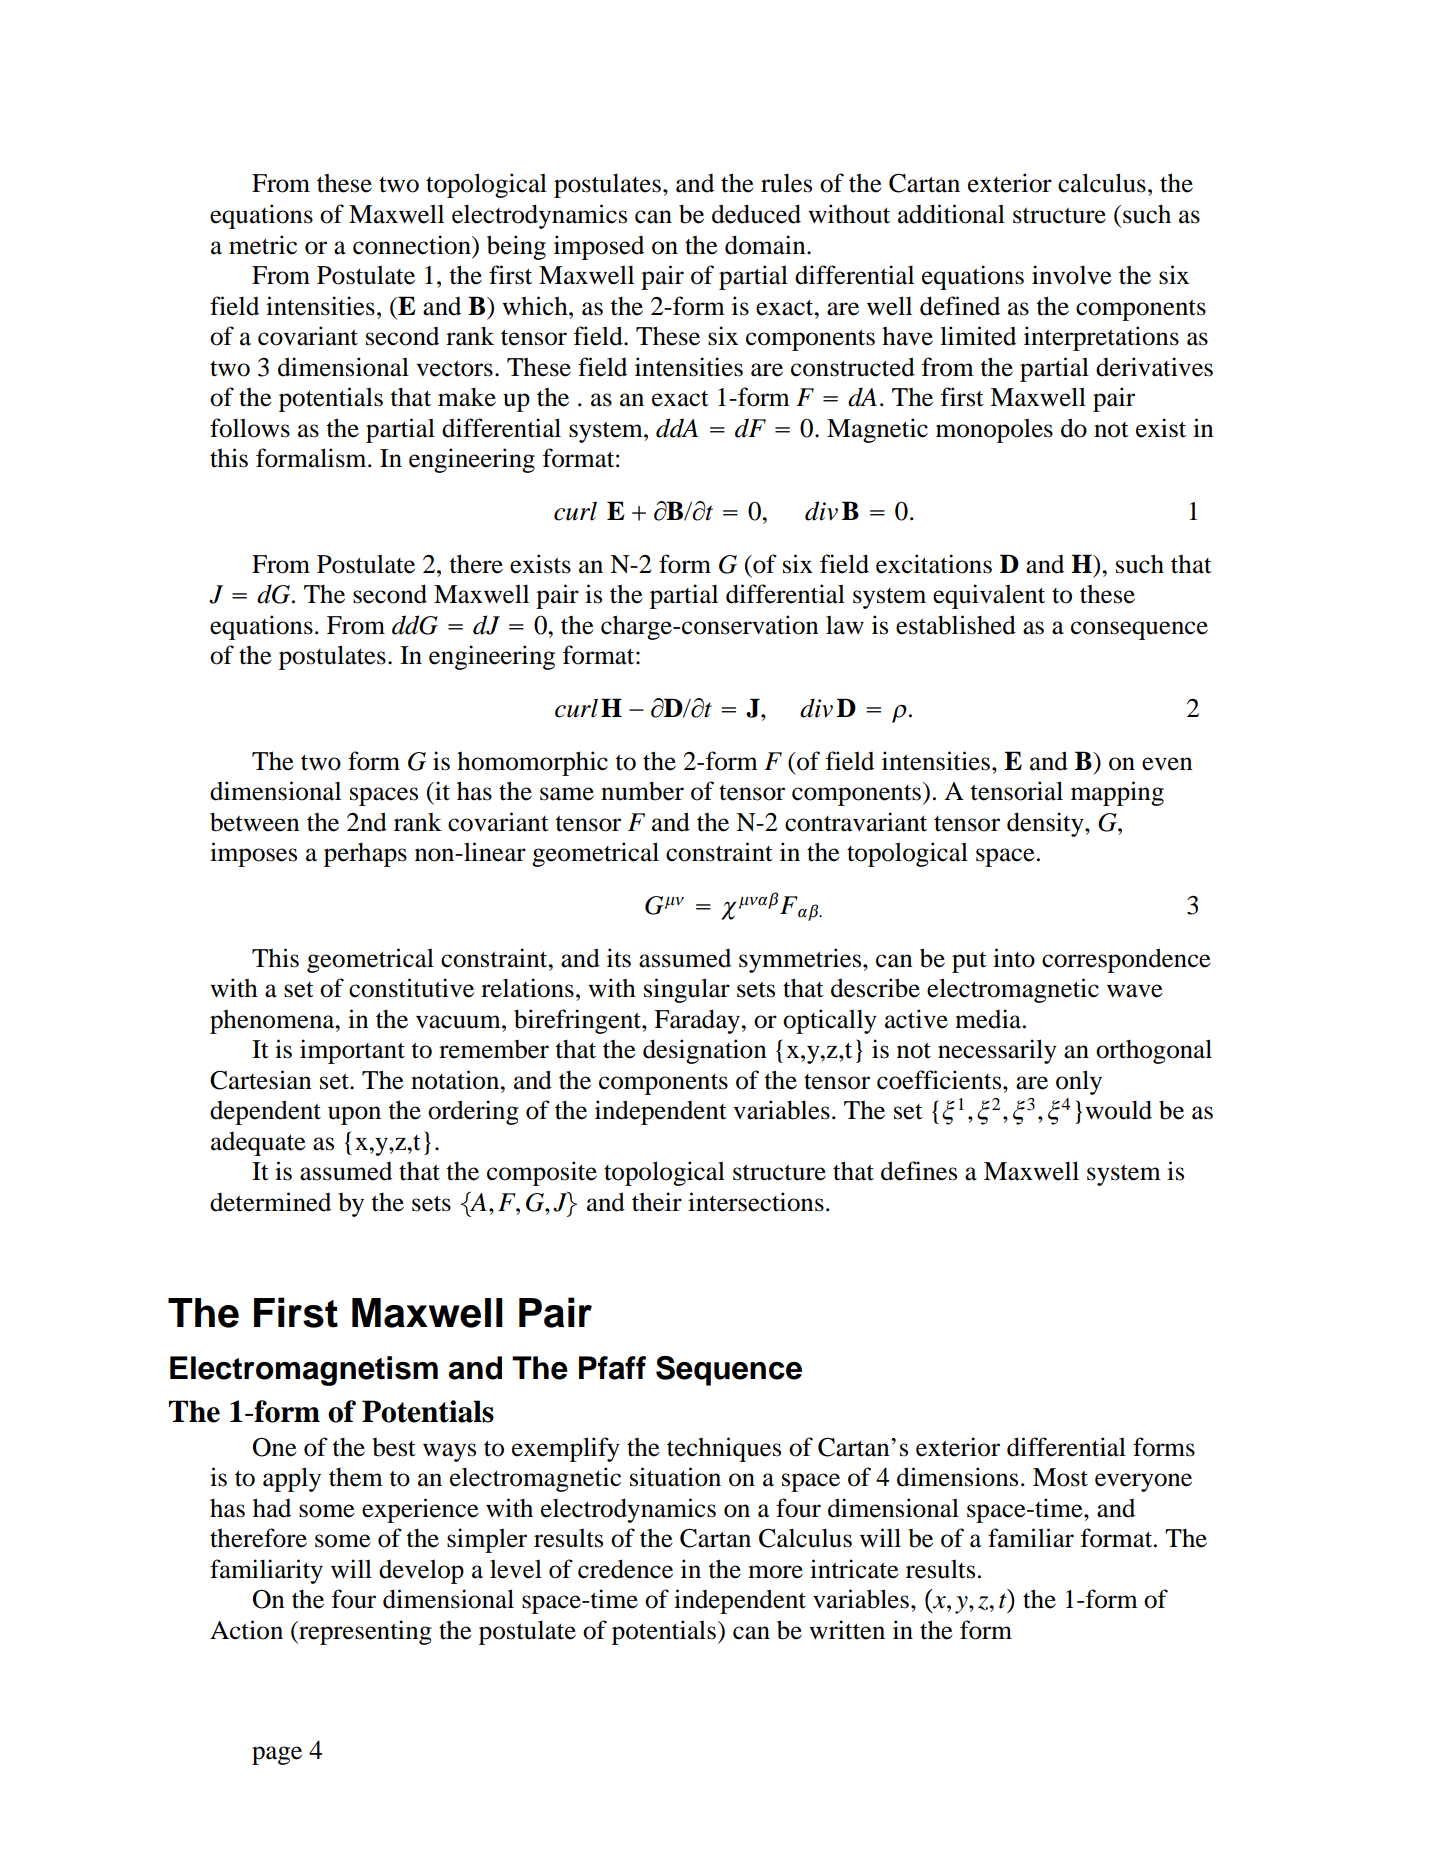 This screenshot has height=1849, width=1429. What do you see at coordinates (270, 1202) in the screenshot?
I see `determined` at bounding box center [270, 1202].
